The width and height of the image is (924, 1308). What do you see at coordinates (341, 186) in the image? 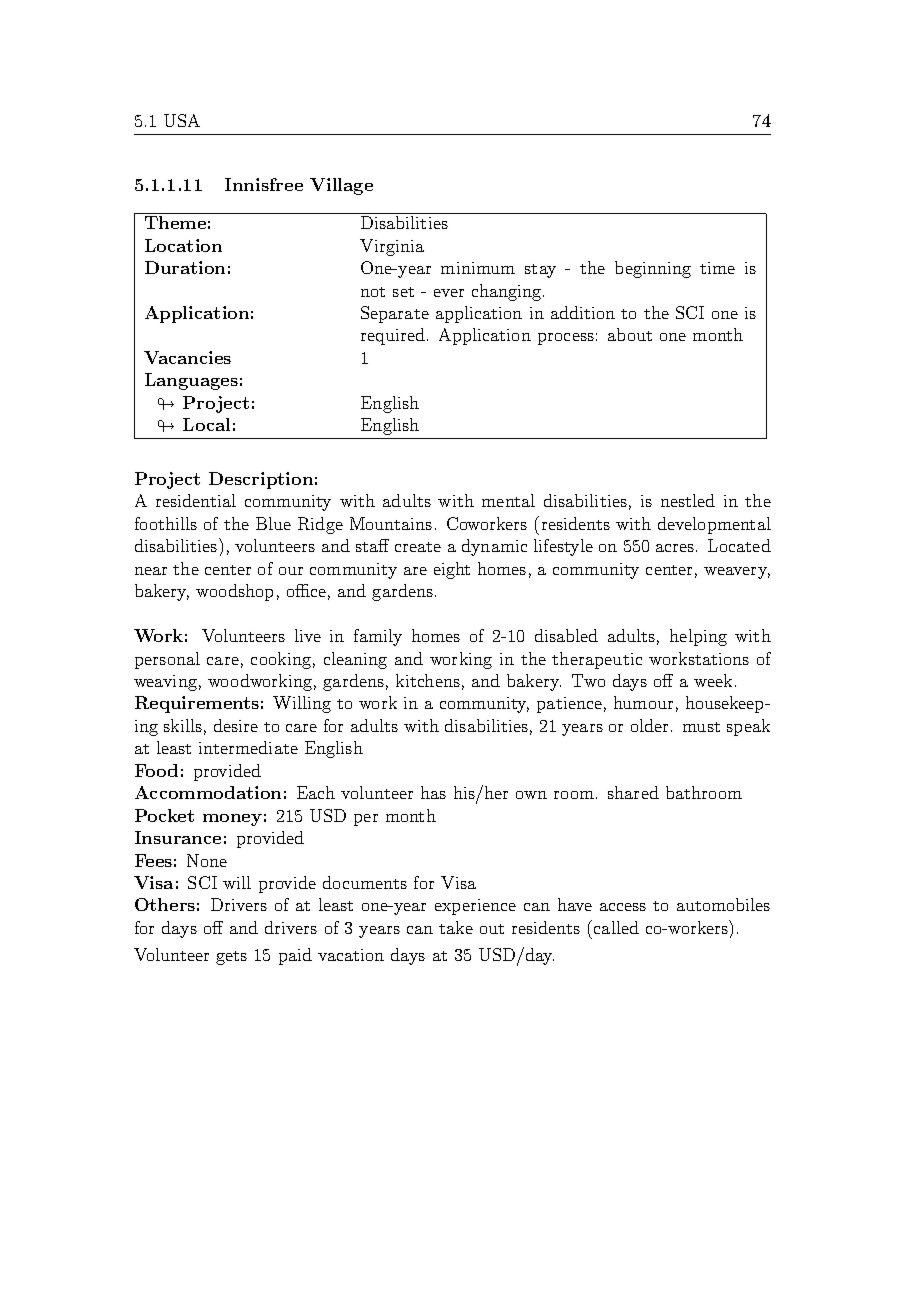
I see `Village` at bounding box center [341, 186].
